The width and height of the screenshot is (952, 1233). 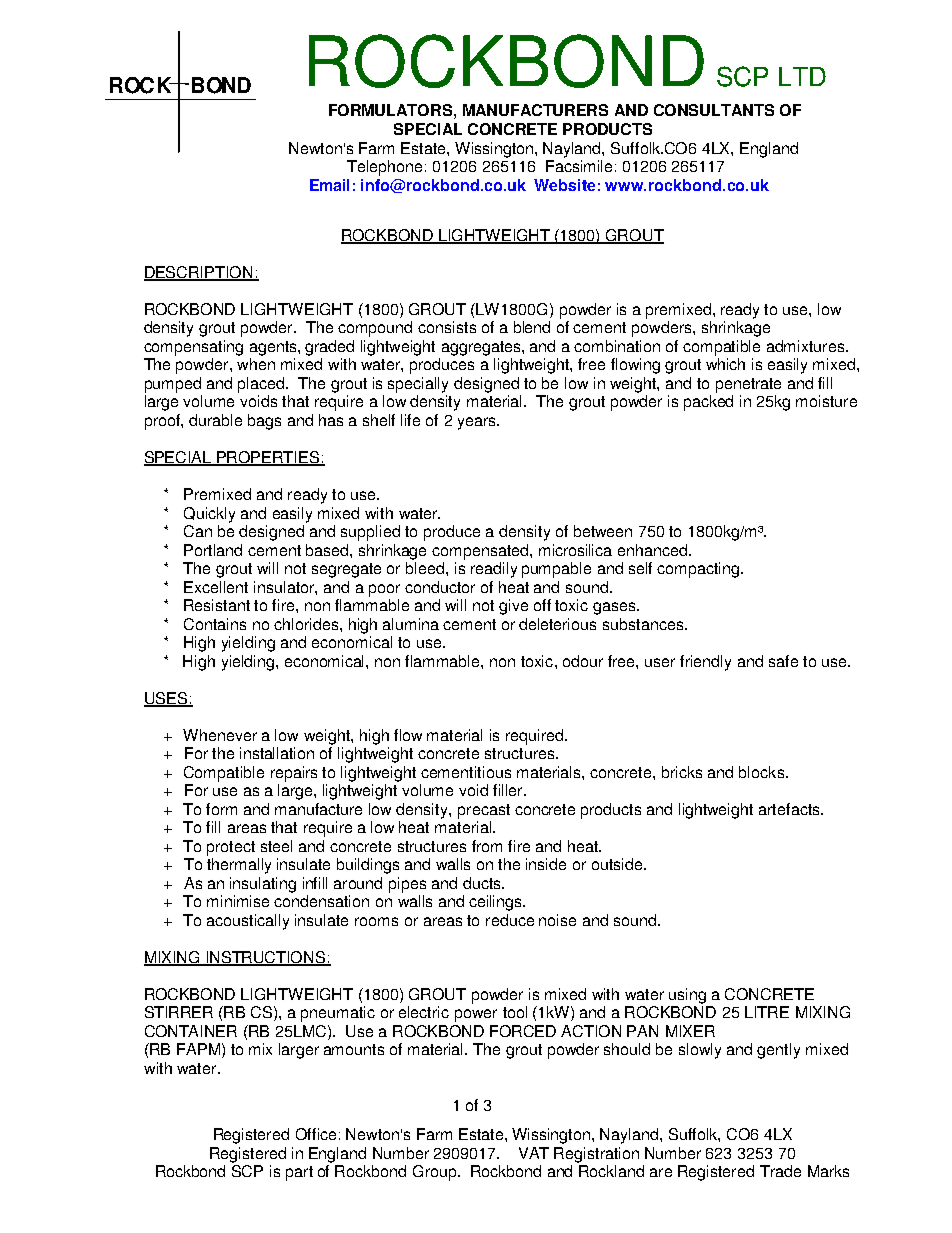 What do you see at coordinates (478, 423) in the screenshot?
I see `years` at bounding box center [478, 423].
